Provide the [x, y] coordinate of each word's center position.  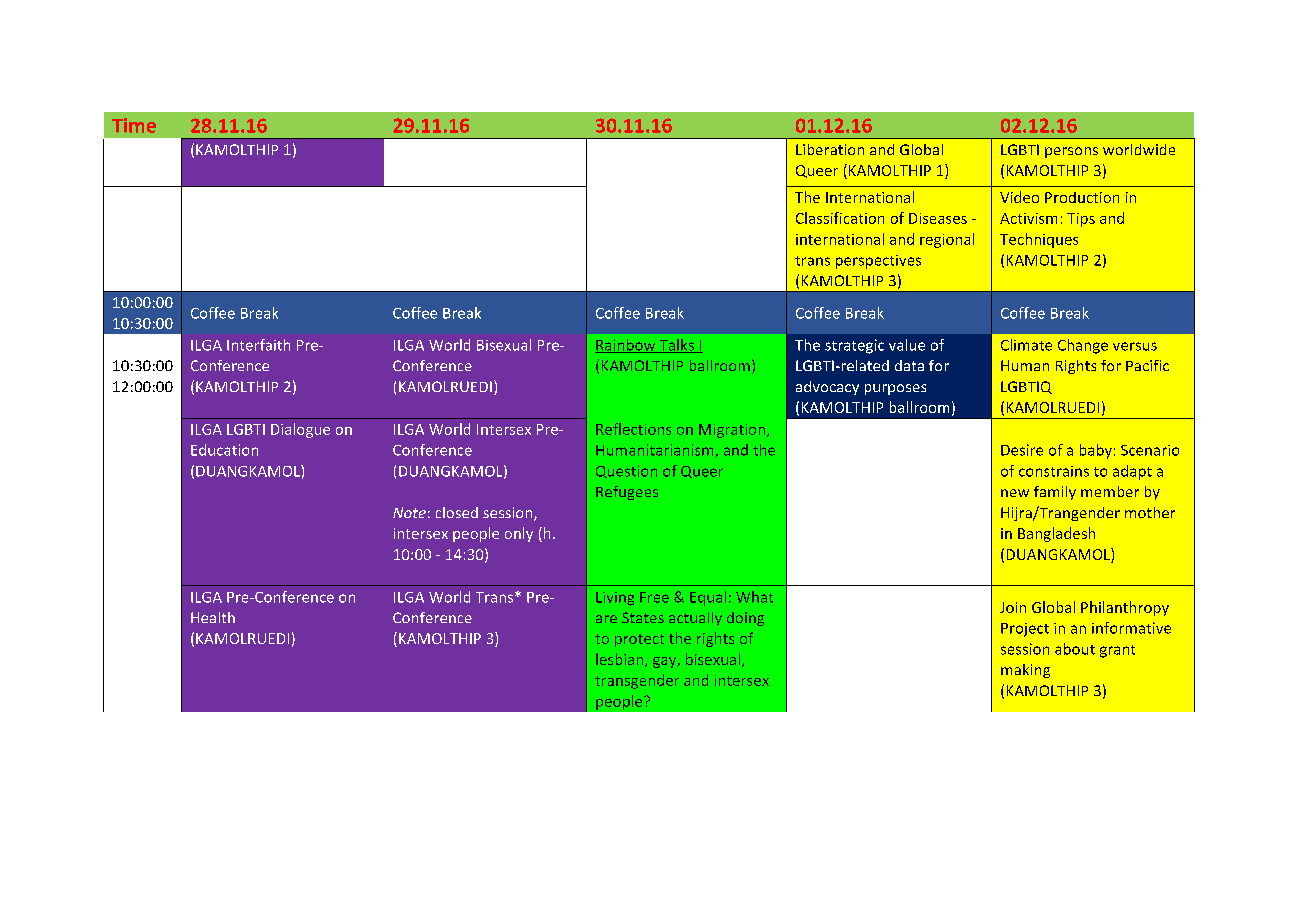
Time [134, 125]
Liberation [830, 149]
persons [1071, 152]
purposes [895, 389]
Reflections [633, 429]
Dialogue [300, 430]
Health [213, 617]
